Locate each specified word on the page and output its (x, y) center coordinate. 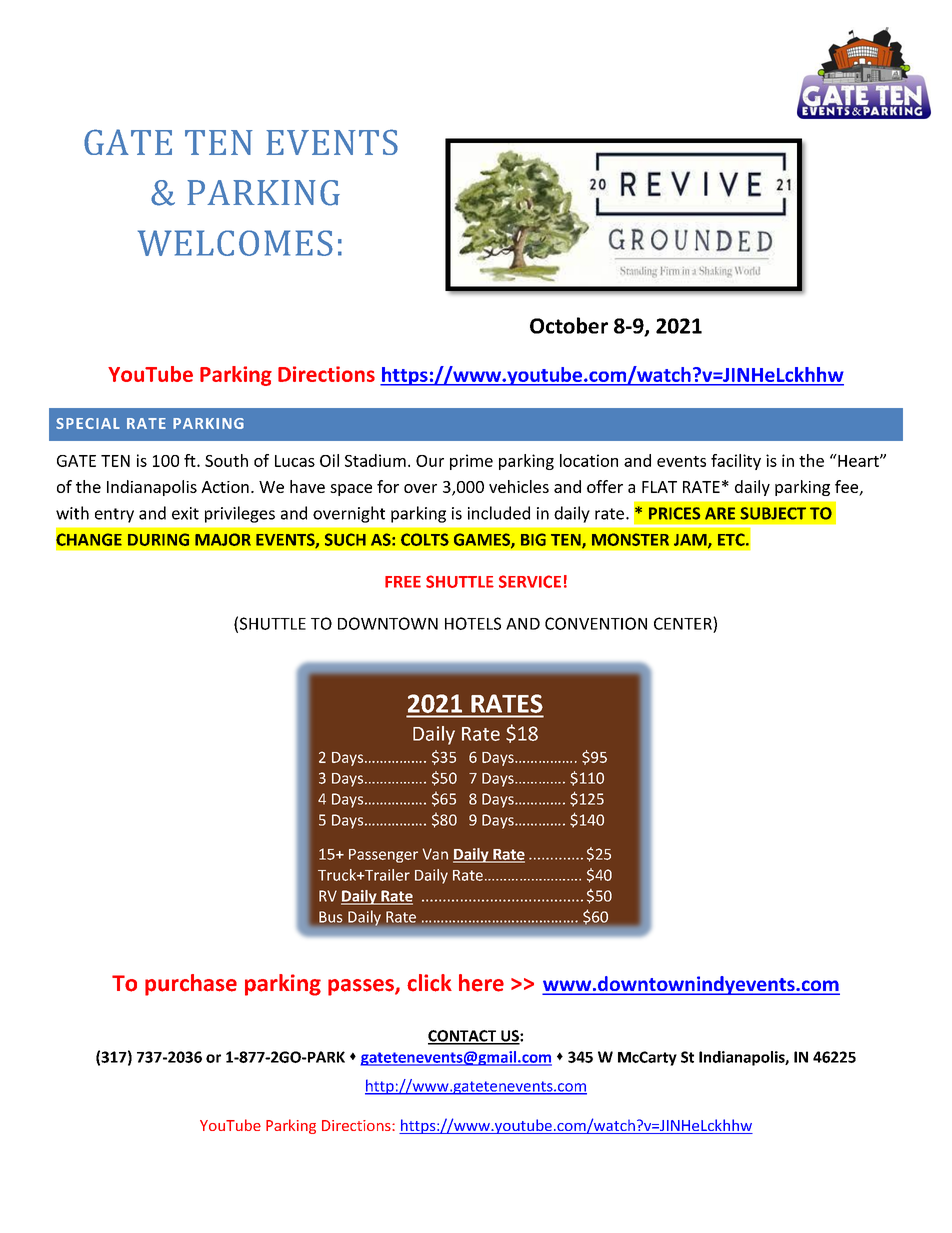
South (226, 460)
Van (435, 854)
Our (430, 461)
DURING (158, 539)
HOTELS (473, 623)
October (569, 325)
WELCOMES (235, 243)
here (481, 983)
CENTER (684, 623)
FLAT (659, 487)
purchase (191, 985)
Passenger (383, 856)
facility (736, 462)
